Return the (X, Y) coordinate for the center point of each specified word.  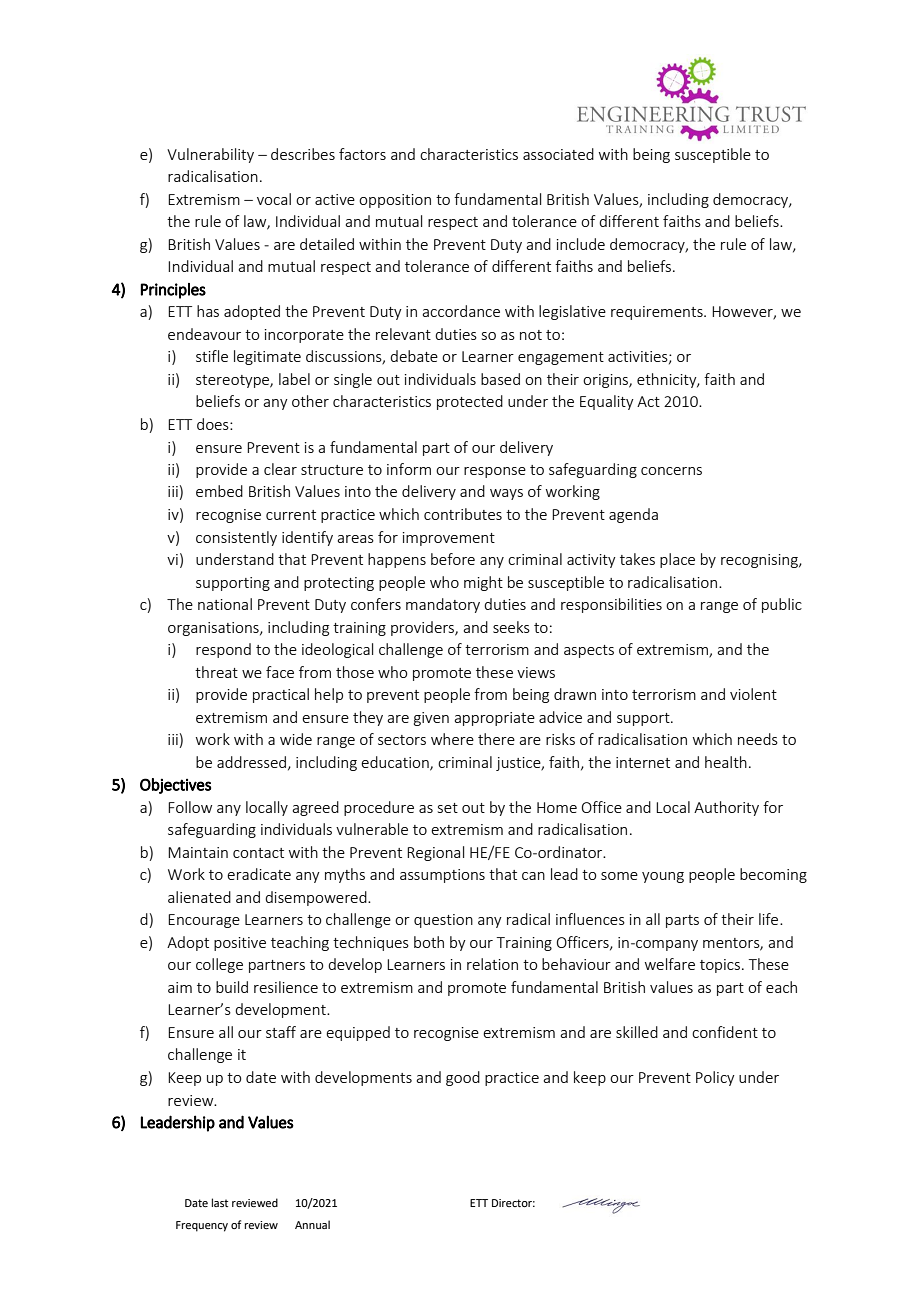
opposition (395, 201)
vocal (274, 199)
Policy (715, 1078)
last (220, 1202)
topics (720, 966)
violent (753, 694)
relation (492, 964)
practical (281, 695)
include (581, 244)
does (214, 424)
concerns (671, 471)
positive (240, 944)
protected (470, 402)
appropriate (494, 719)
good (463, 1078)
